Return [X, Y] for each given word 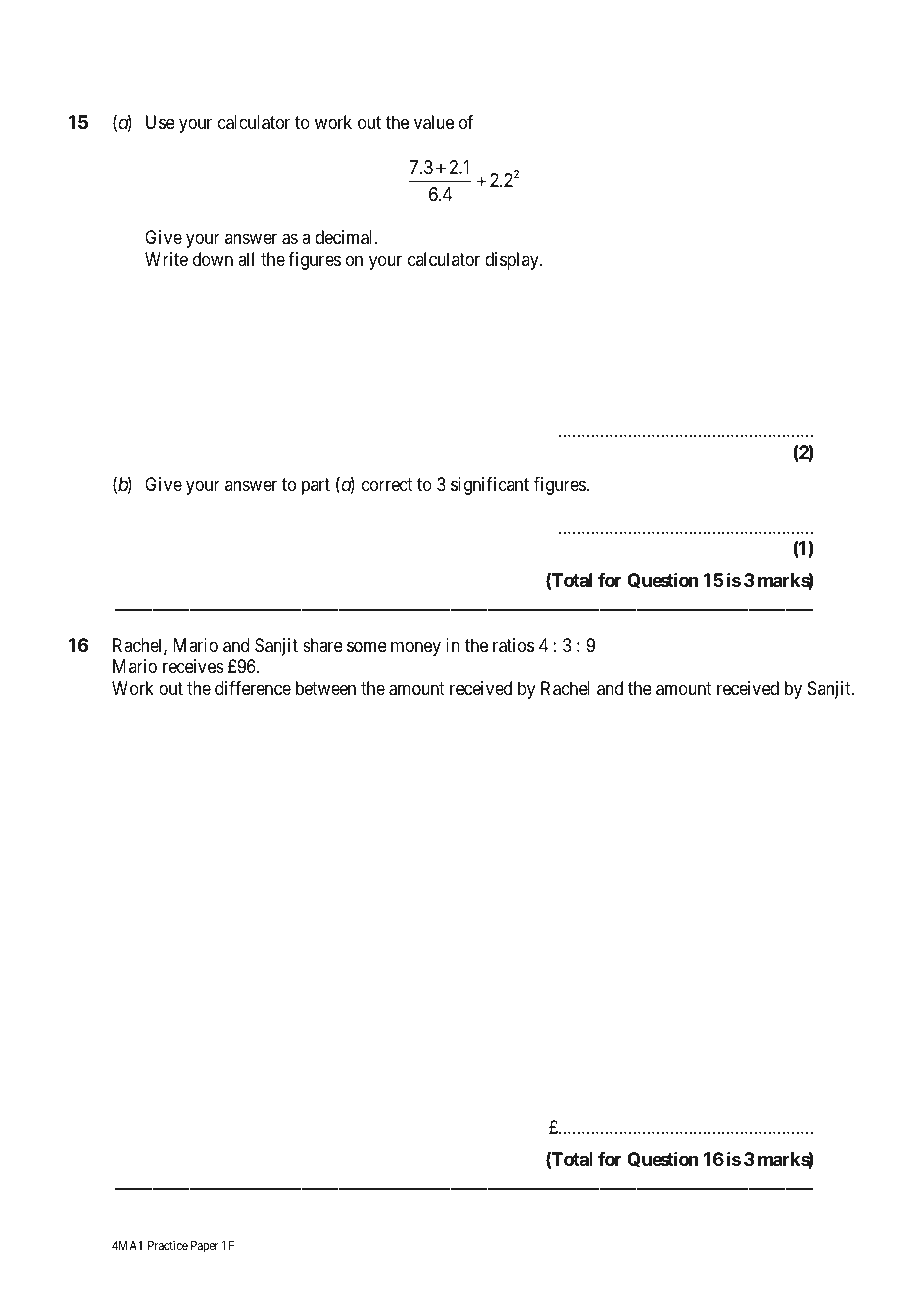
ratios [513, 645]
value [434, 122]
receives [193, 666]
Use [160, 122]
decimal [345, 237]
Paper [204, 1247]
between [326, 688]
